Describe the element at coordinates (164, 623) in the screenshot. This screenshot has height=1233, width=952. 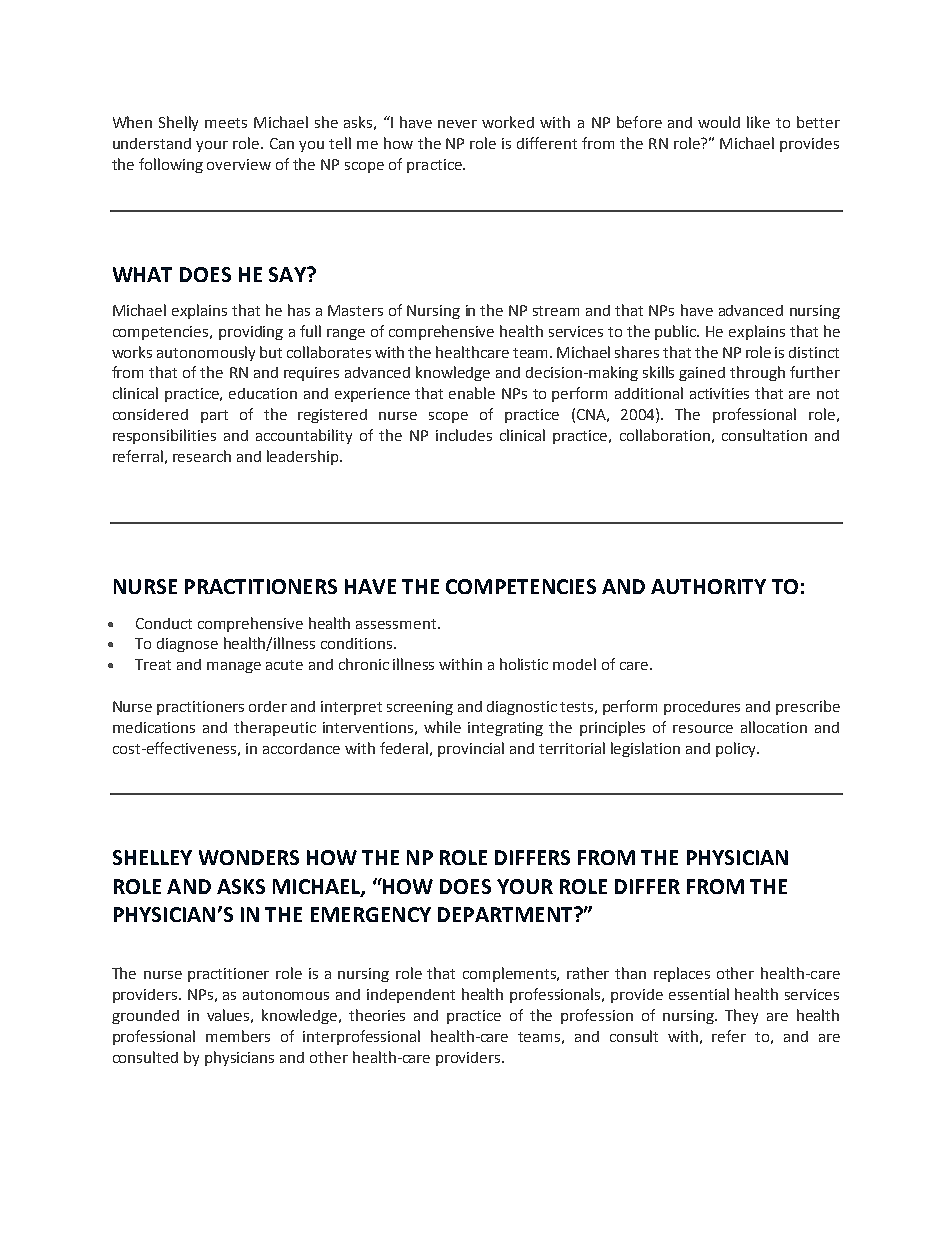
I see `Conduct` at that location.
